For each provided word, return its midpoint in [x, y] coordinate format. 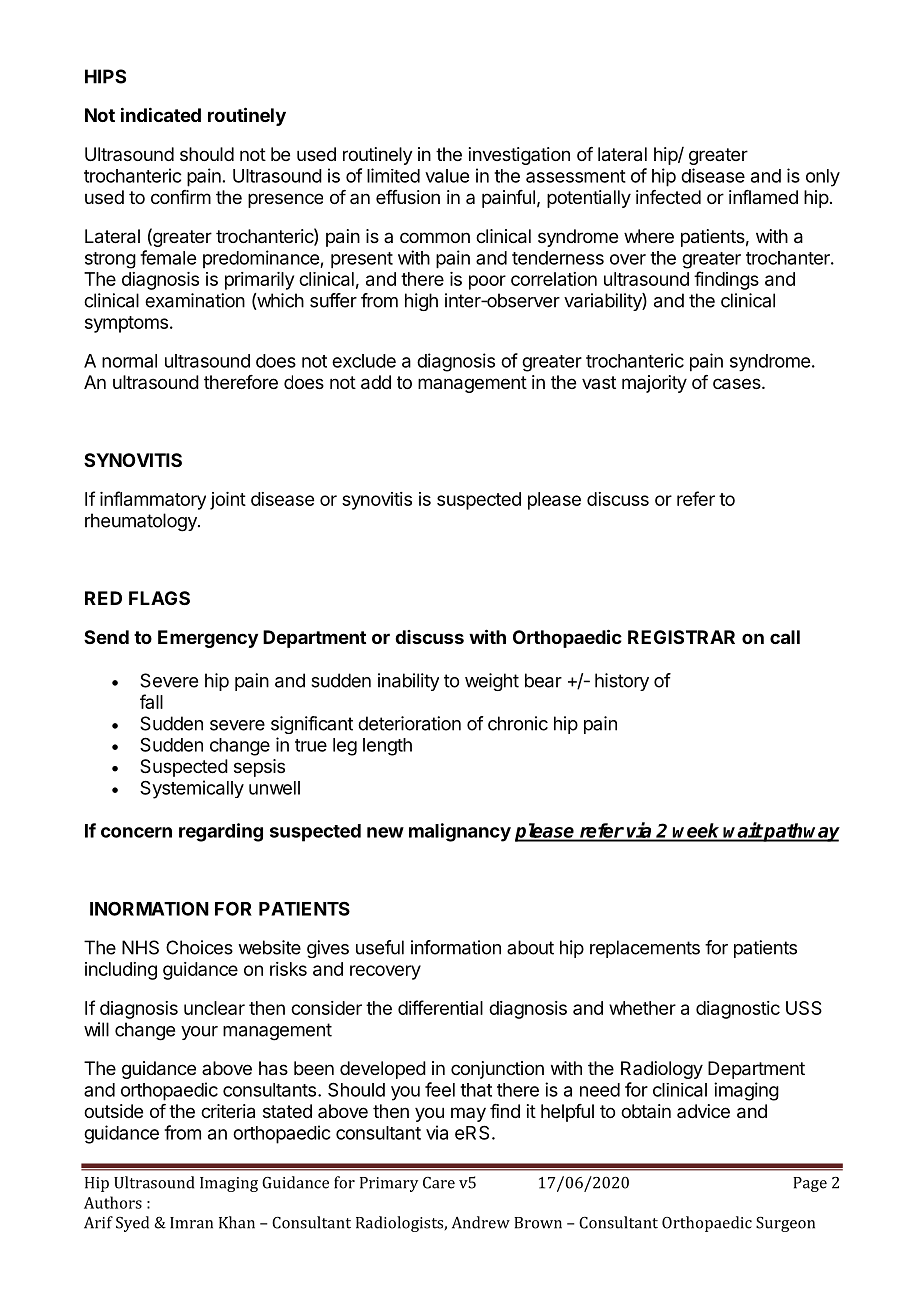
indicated [161, 114]
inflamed [763, 197]
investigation [519, 156]
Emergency [208, 639]
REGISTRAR [681, 637]
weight [492, 682]
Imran [191, 1223]
